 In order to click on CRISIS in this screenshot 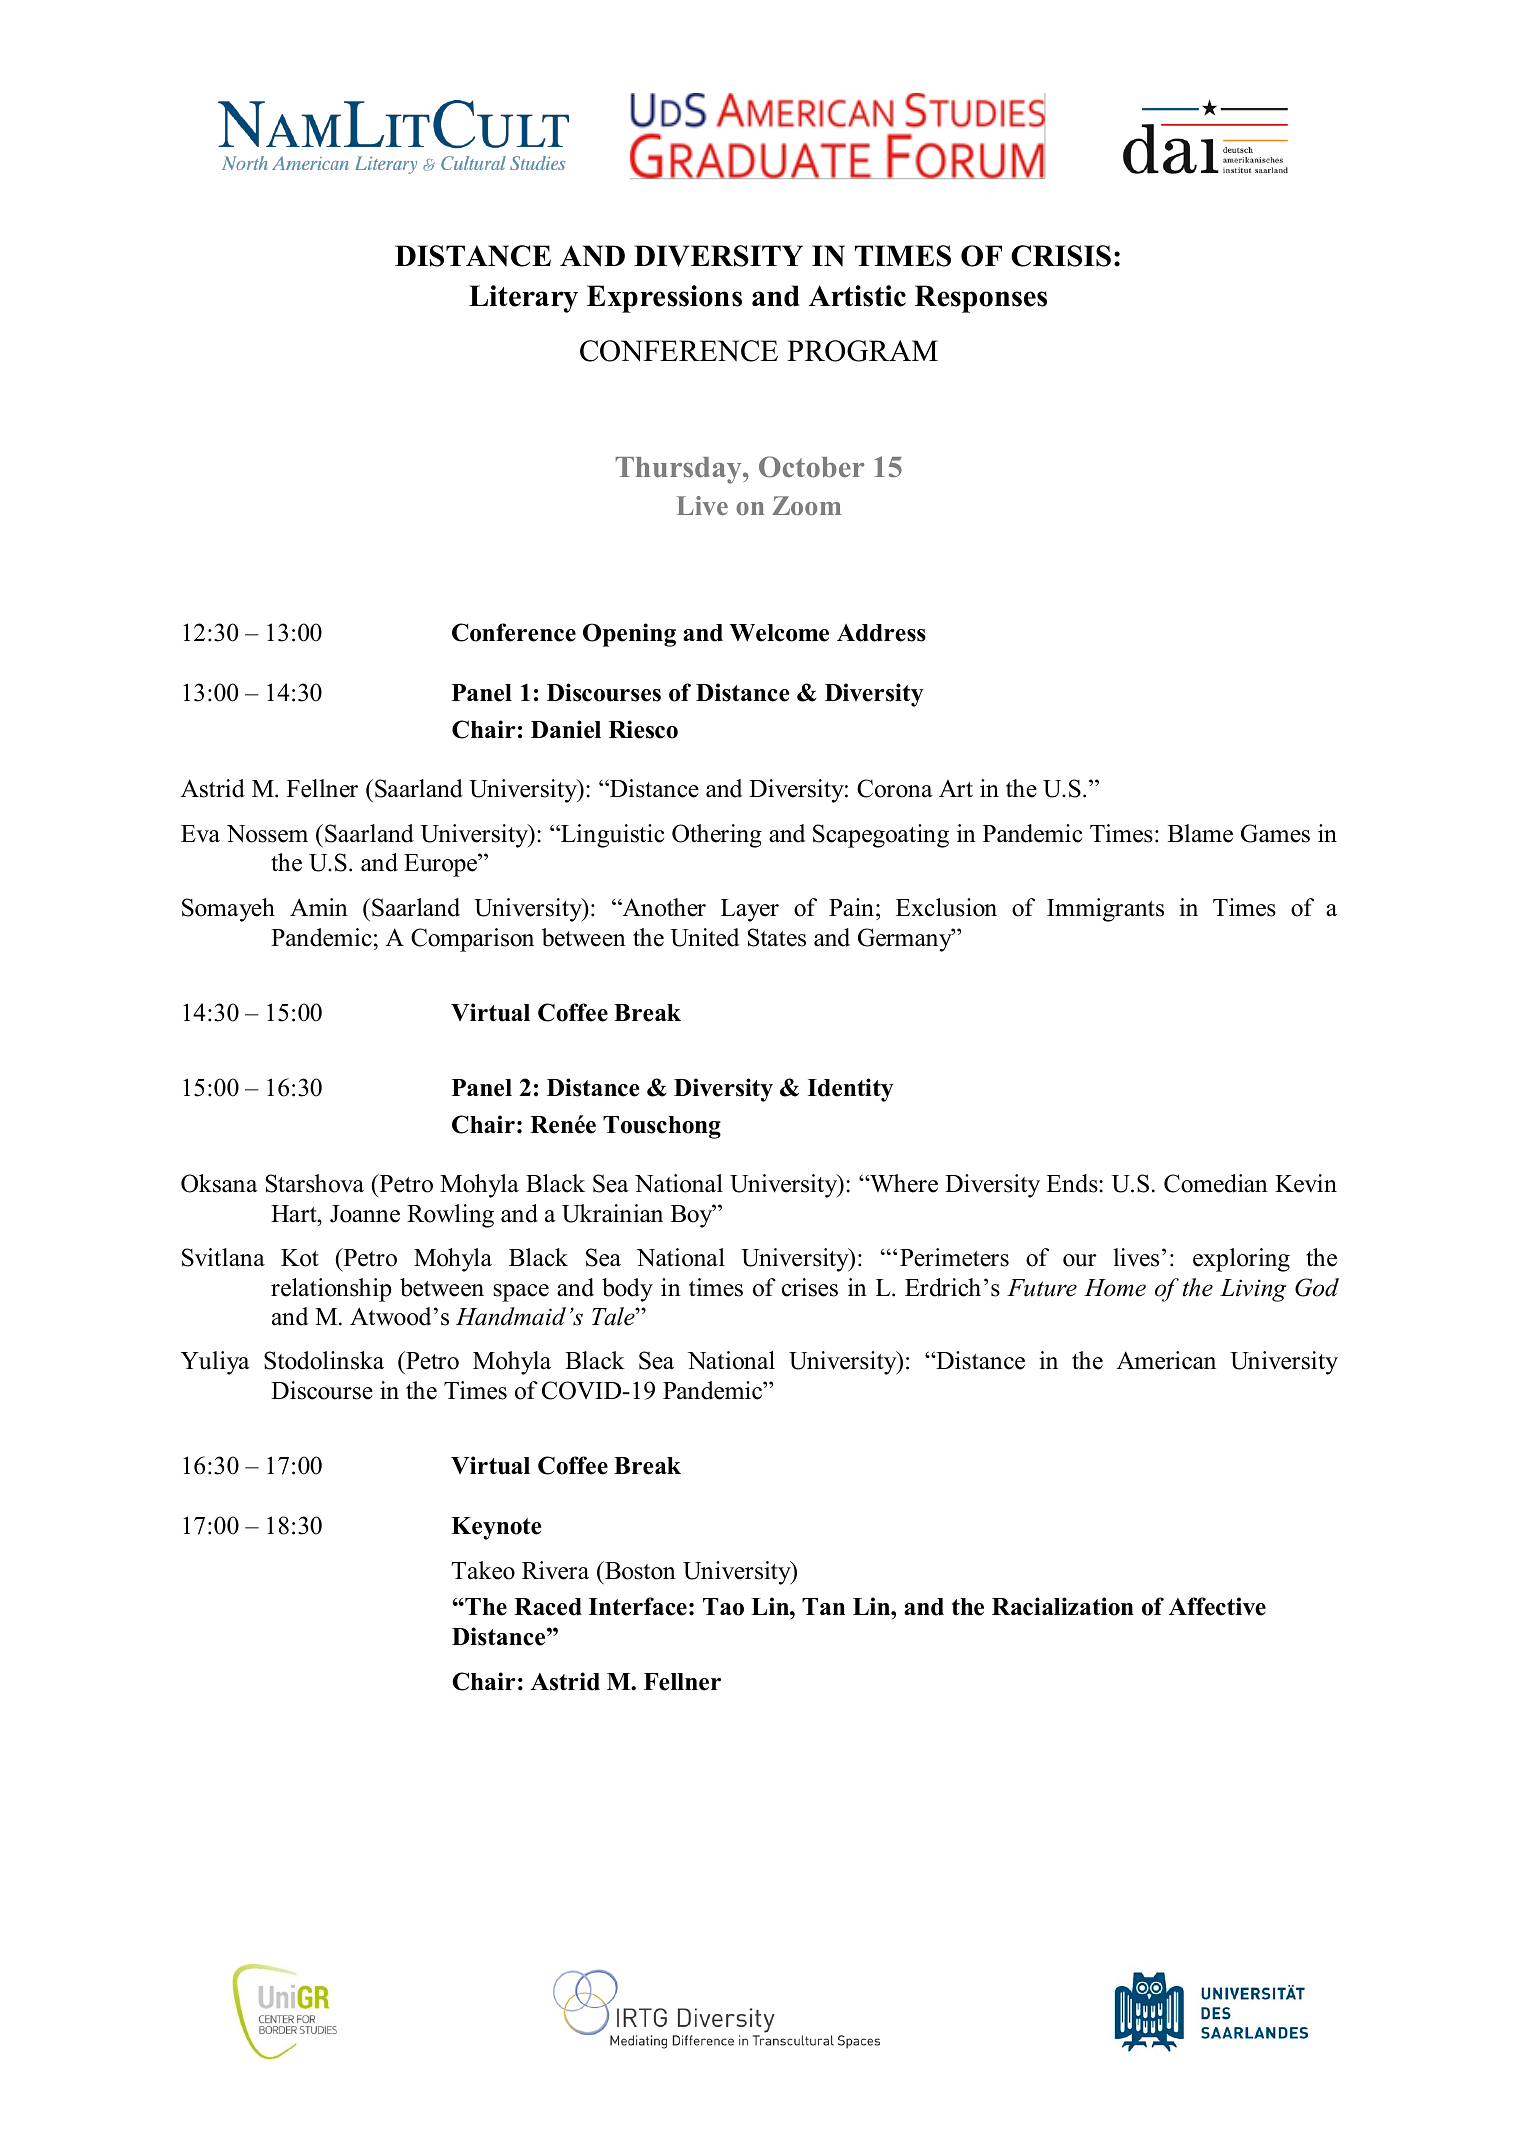, I will do `click(1061, 256)`.
